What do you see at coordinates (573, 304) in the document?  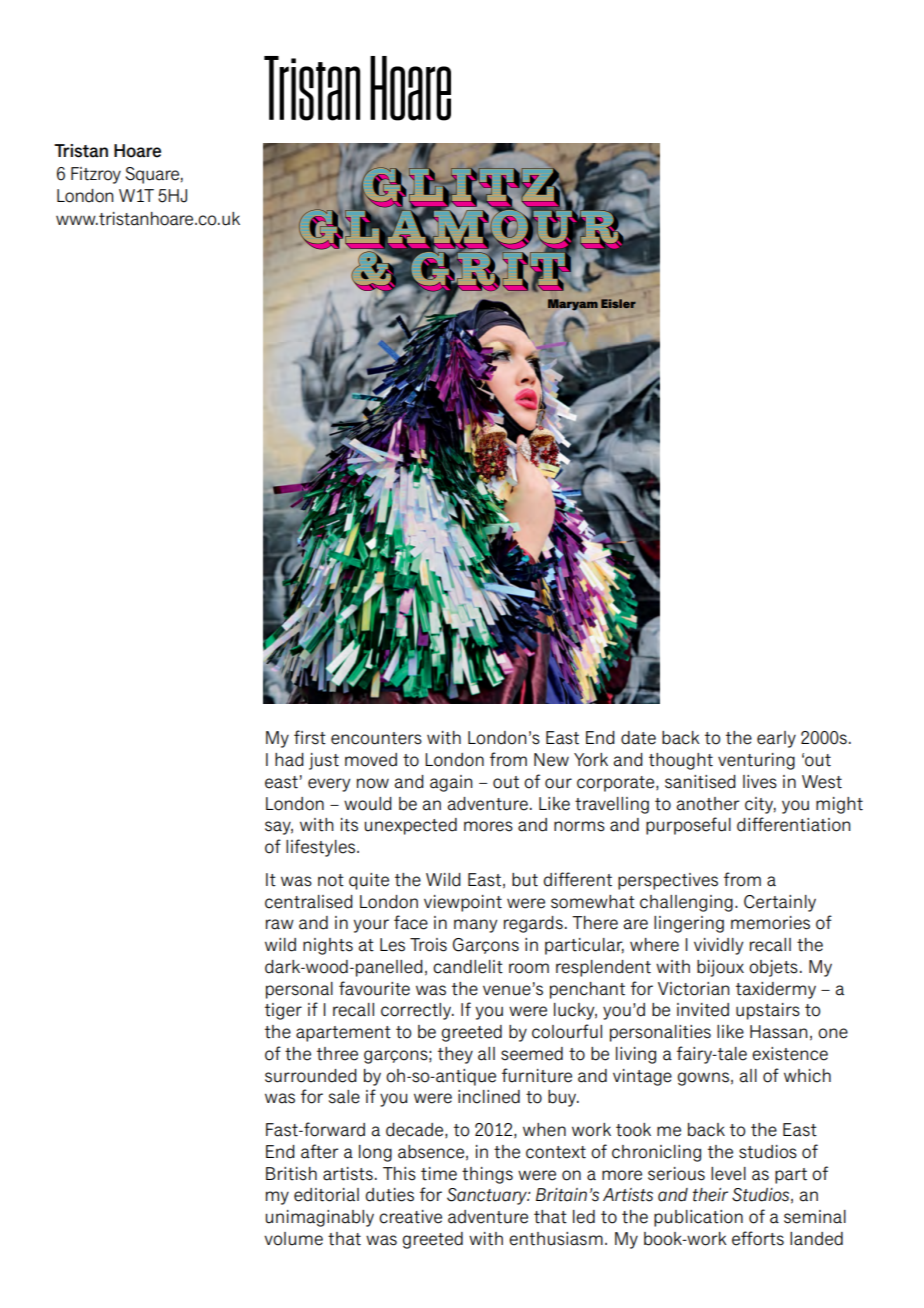 I see `Maryam` at bounding box center [573, 304].
